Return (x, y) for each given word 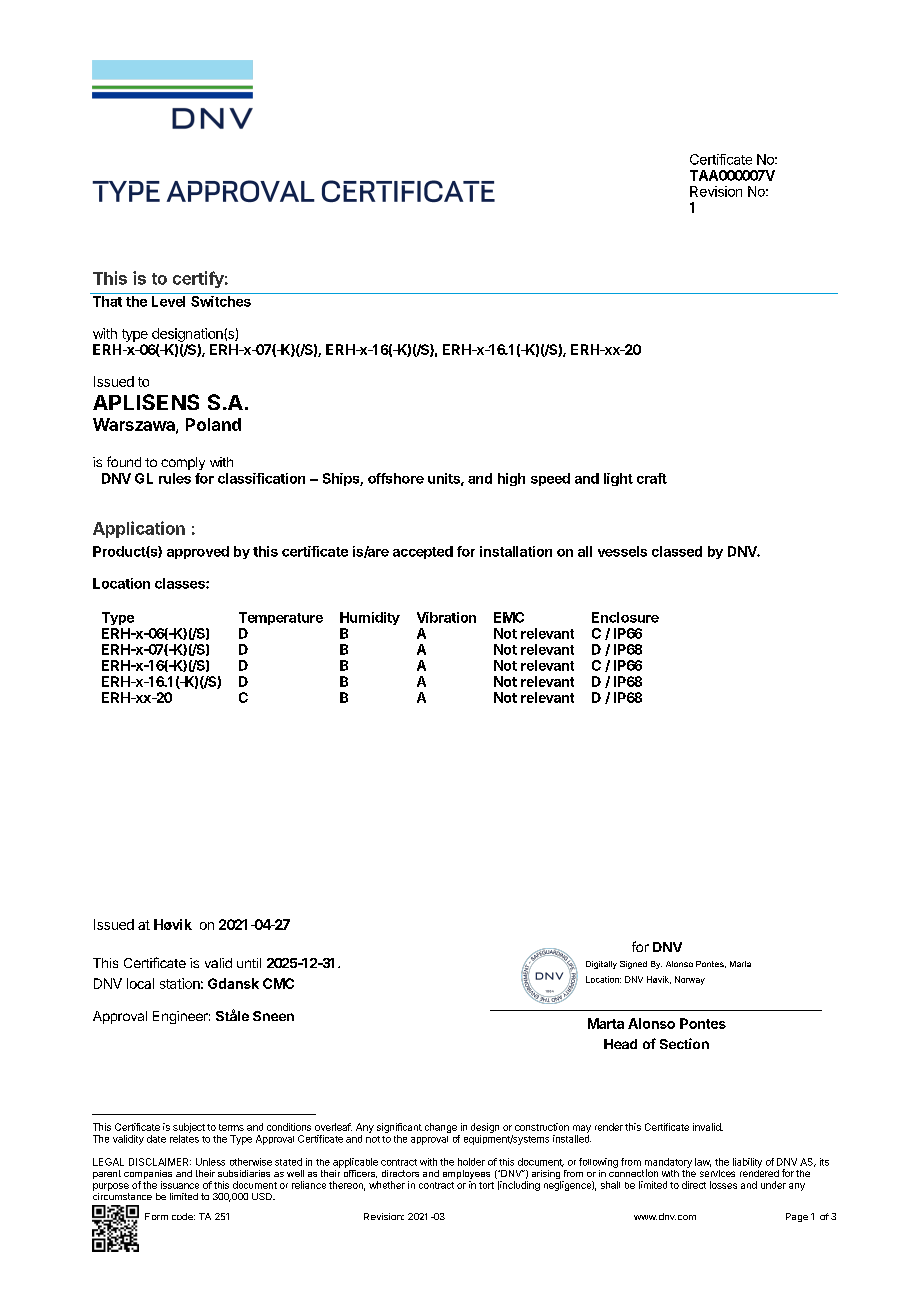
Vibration (446, 617)
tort (486, 1185)
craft (652, 478)
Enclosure (625, 617)
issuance (180, 1185)
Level (168, 301)
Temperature (281, 618)
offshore (396, 478)
